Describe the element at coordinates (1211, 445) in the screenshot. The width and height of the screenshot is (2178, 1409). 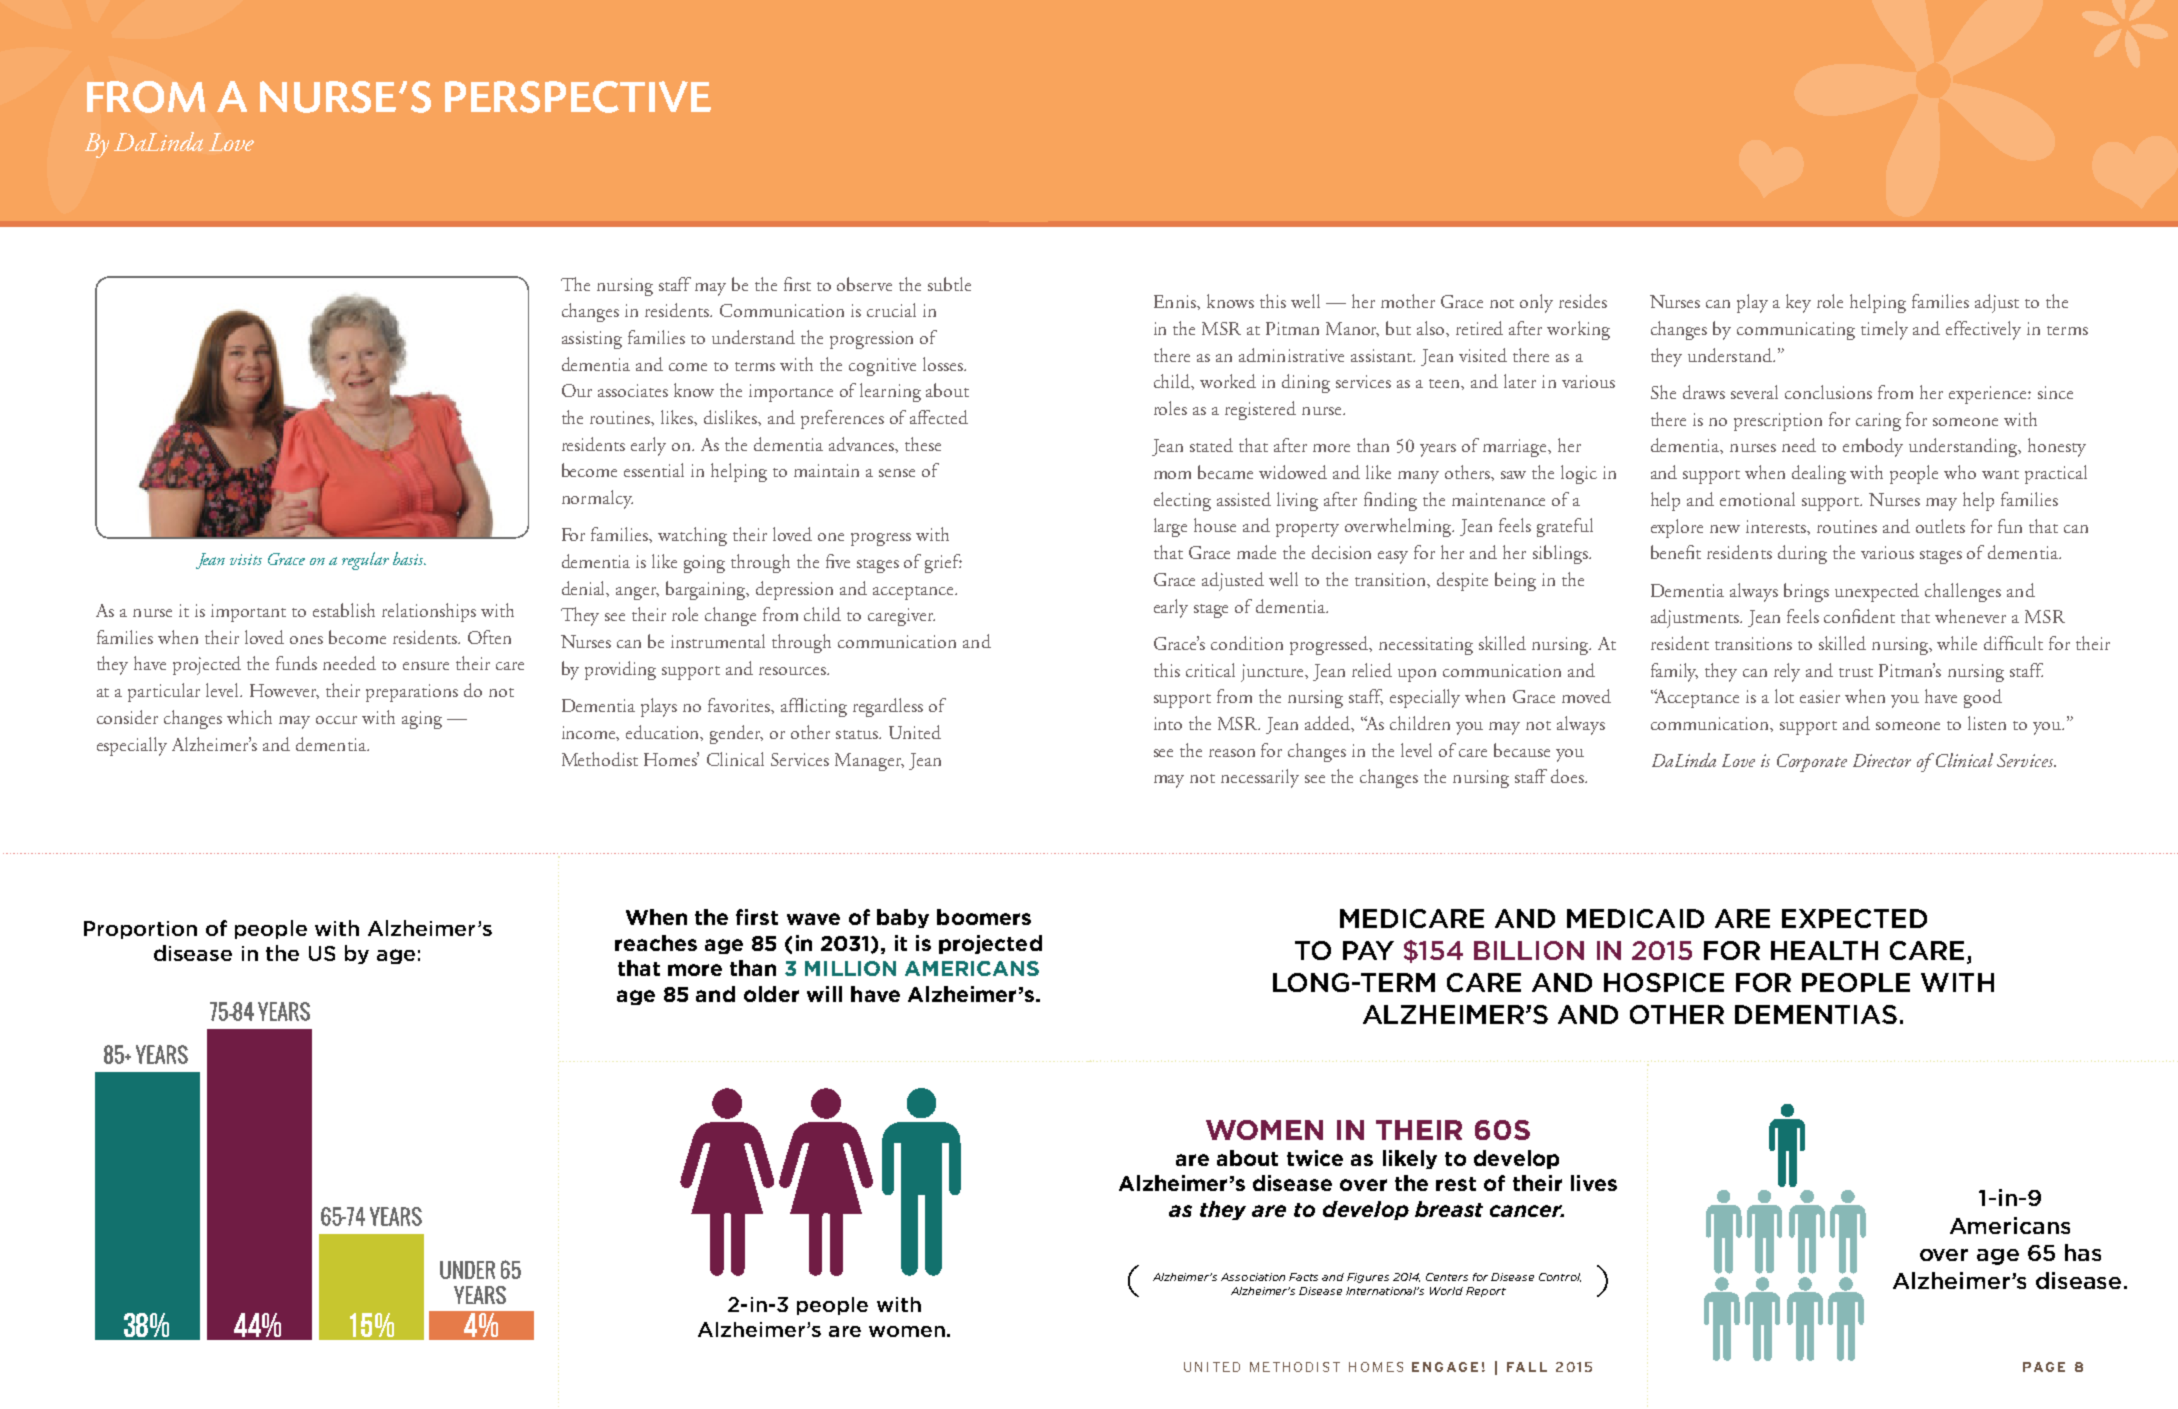
I see `stated` at that location.
